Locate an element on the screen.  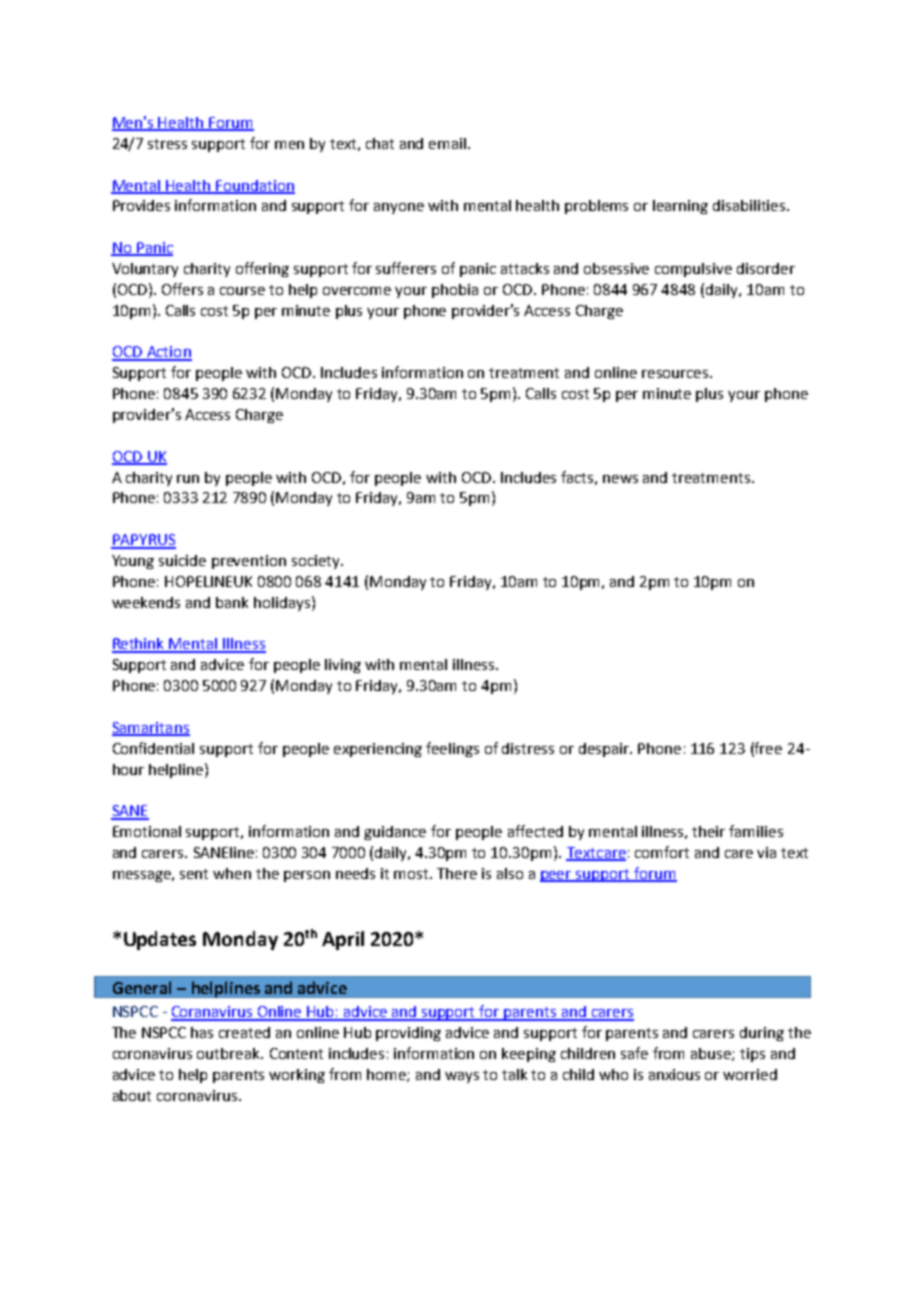
Foundation is located at coordinates (254, 186).
